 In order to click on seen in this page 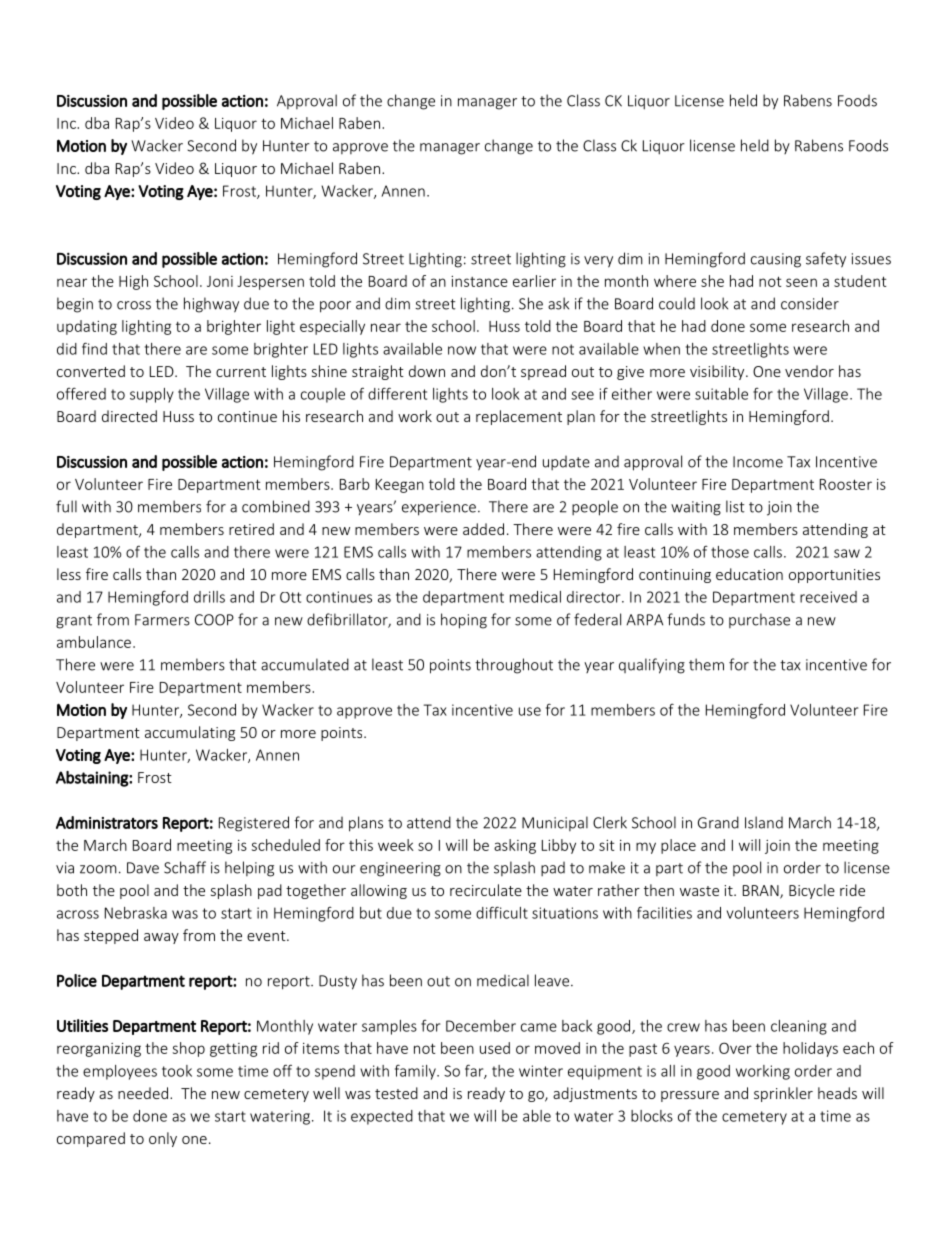, I will do `click(801, 282)`.
